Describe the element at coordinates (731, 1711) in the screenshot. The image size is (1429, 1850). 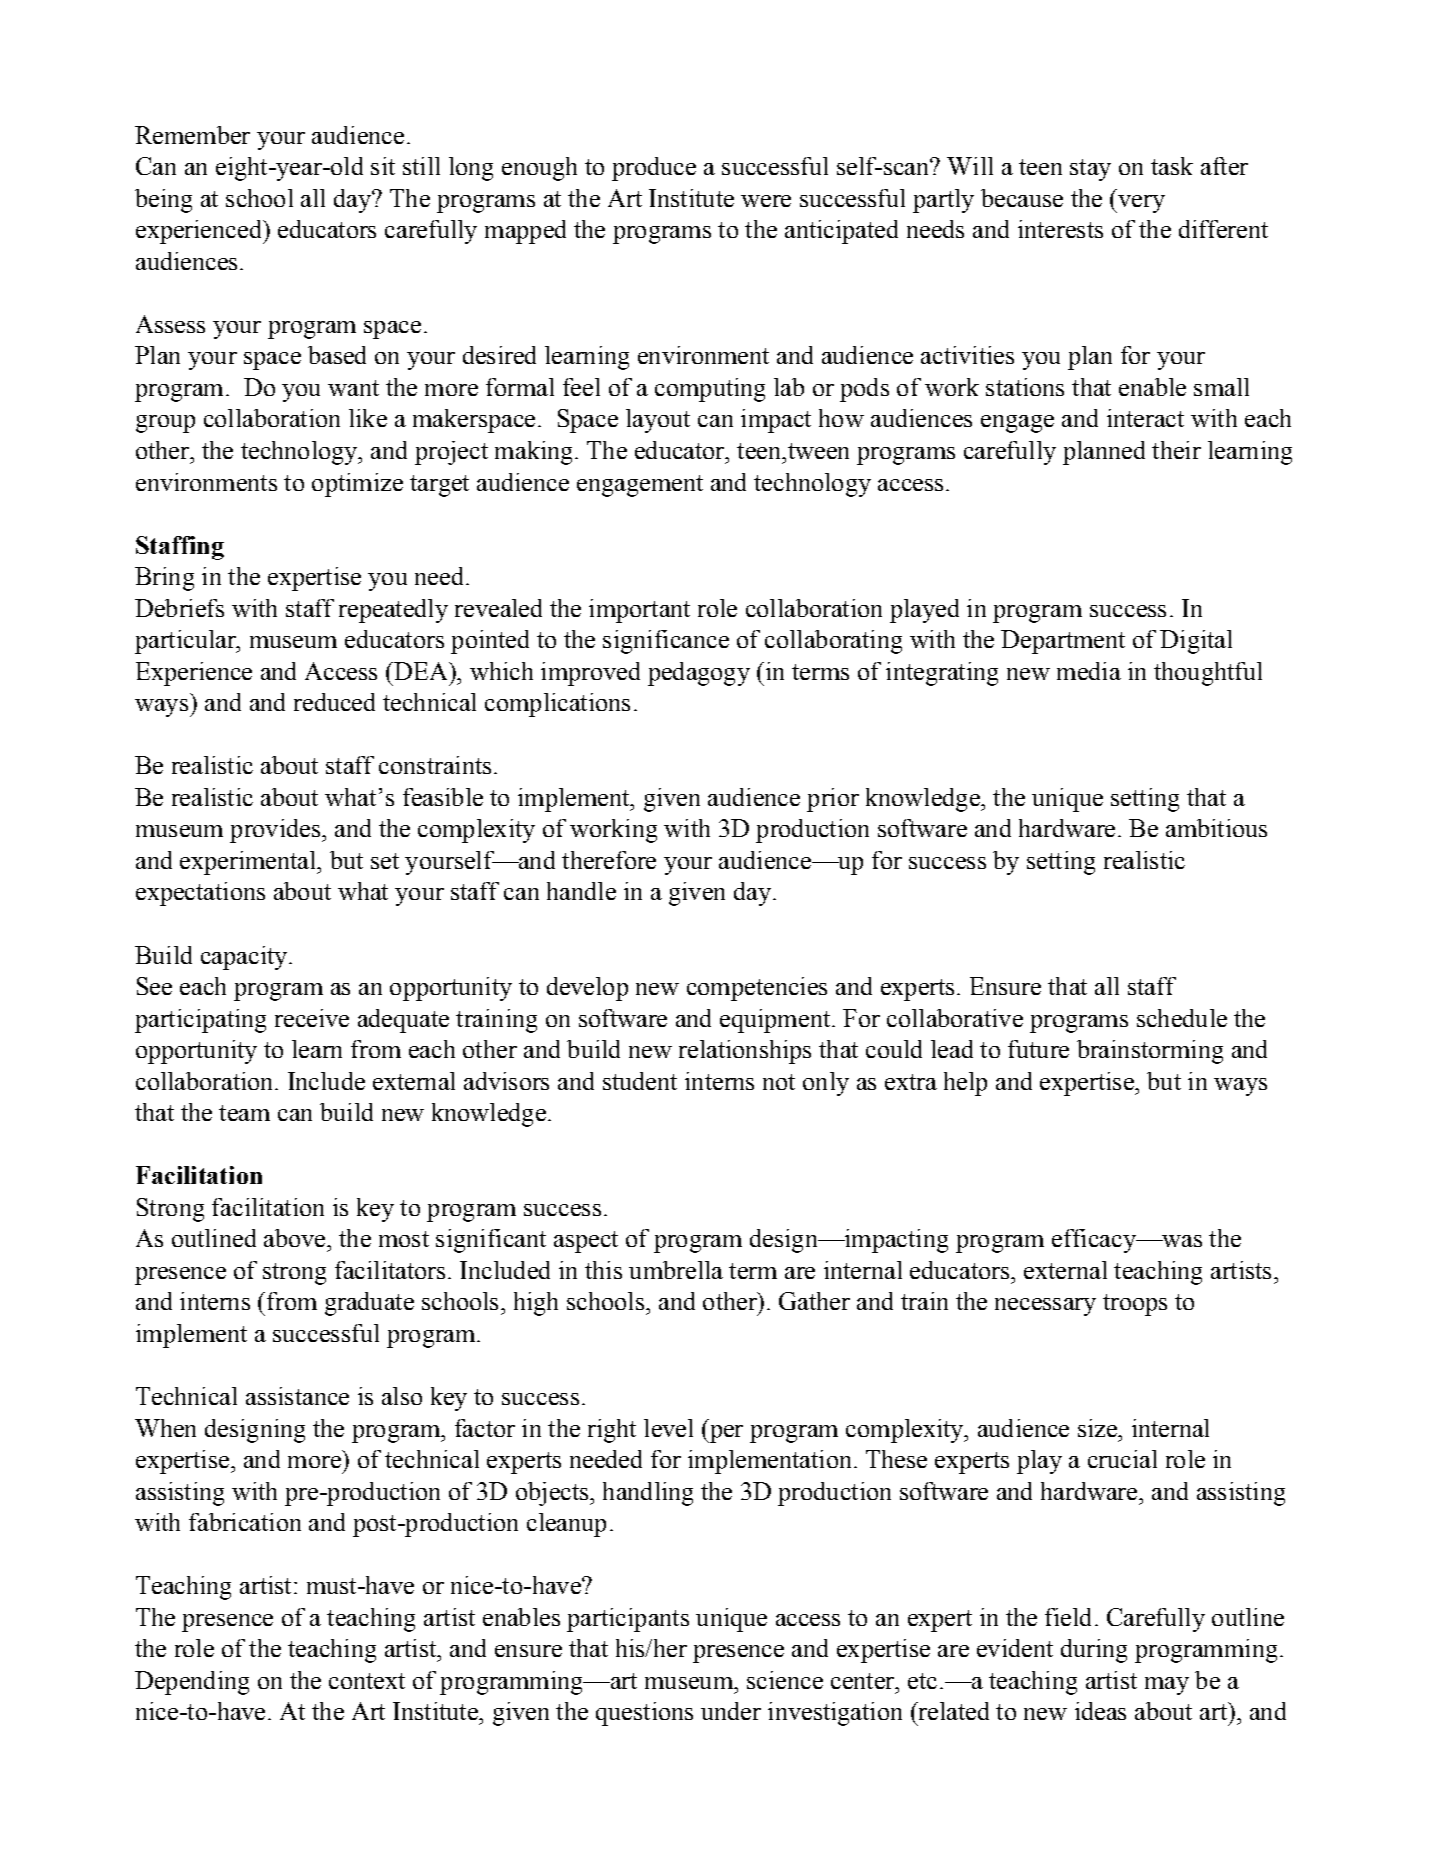
I see `under` at that location.
